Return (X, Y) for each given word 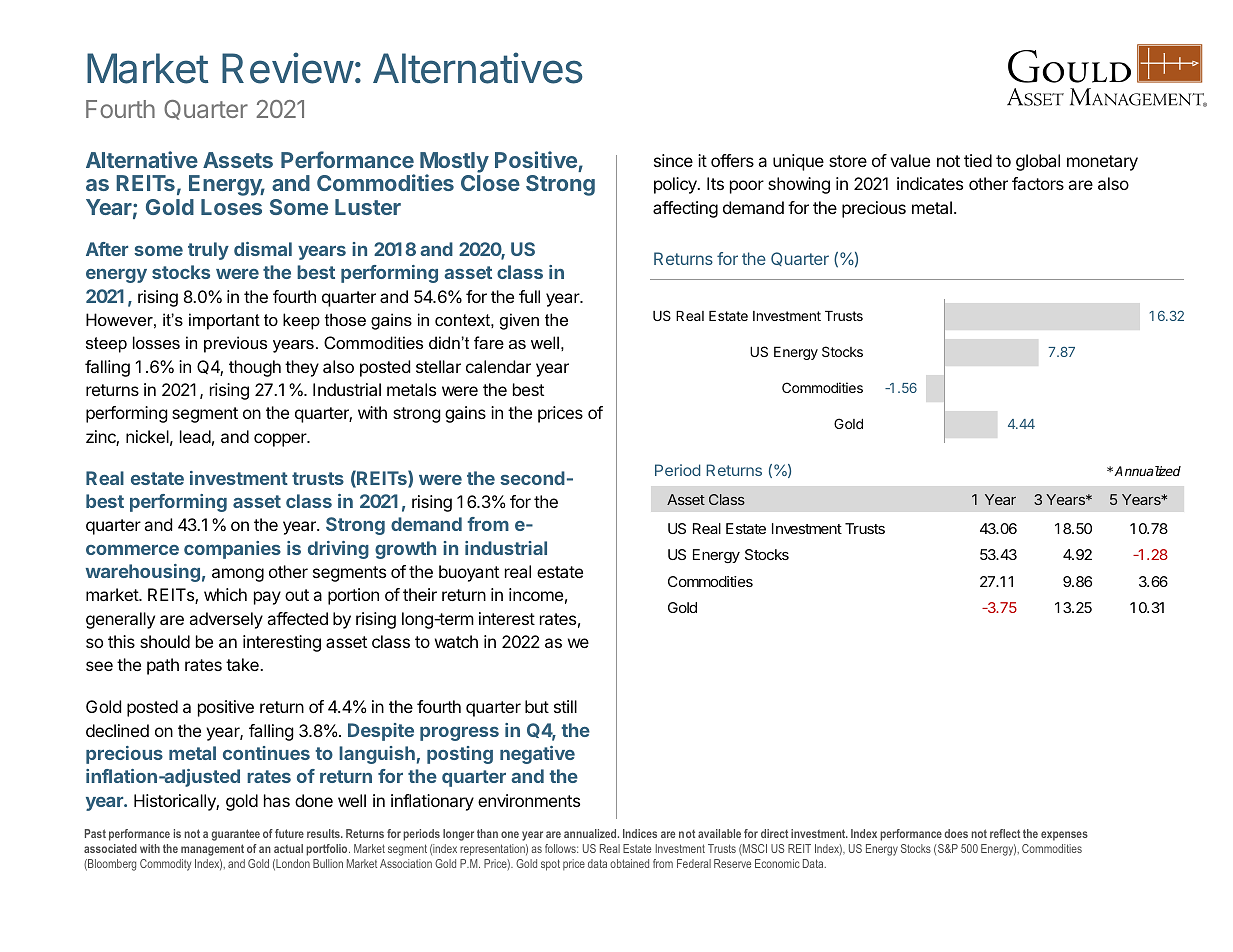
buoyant (469, 573)
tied (978, 160)
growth (405, 550)
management (212, 850)
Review (288, 68)
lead (195, 436)
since (673, 160)
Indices (640, 833)
